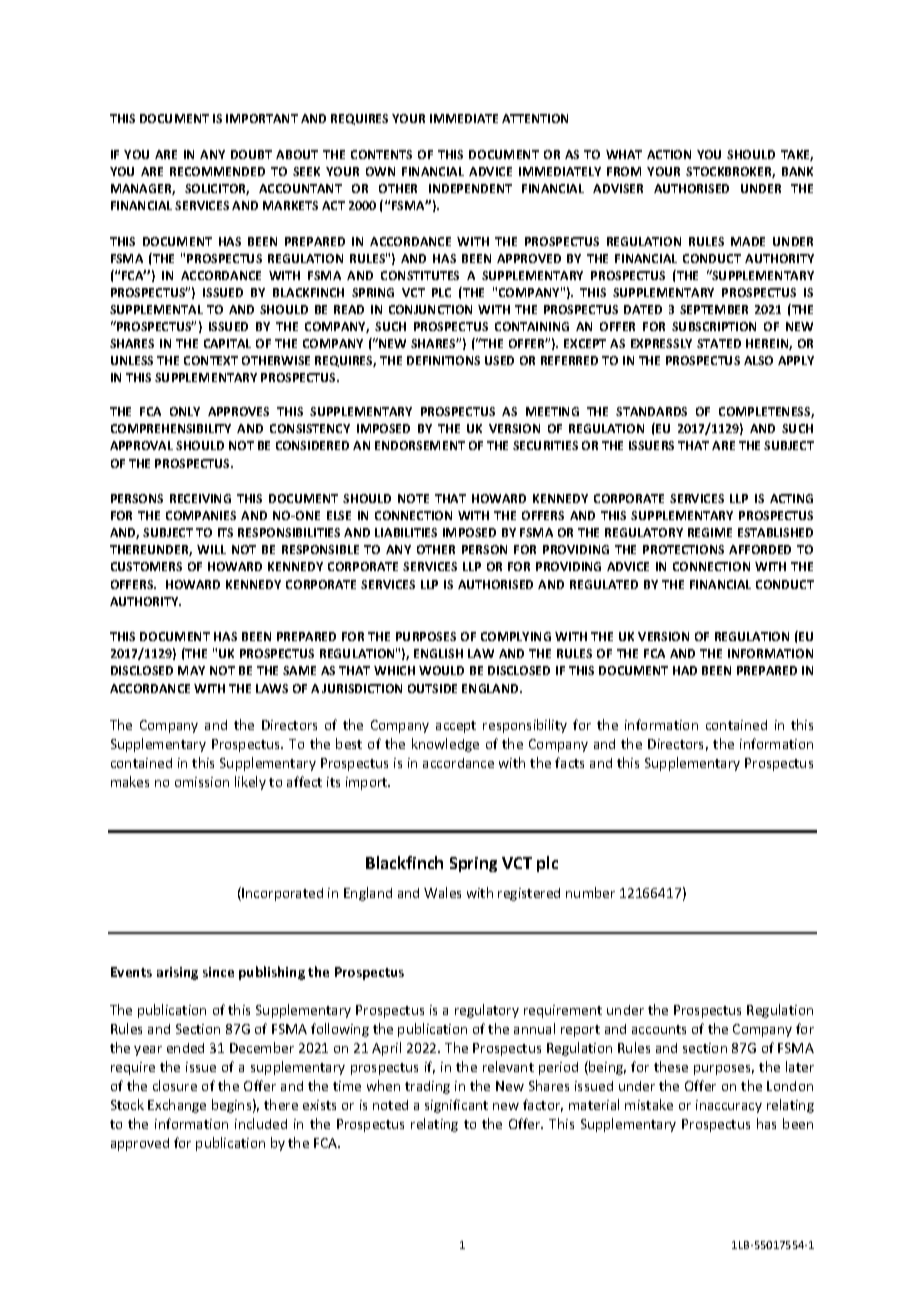  What do you see at coordinates (251, 154) in the image?
I see `DOUBT` at bounding box center [251, 154].
